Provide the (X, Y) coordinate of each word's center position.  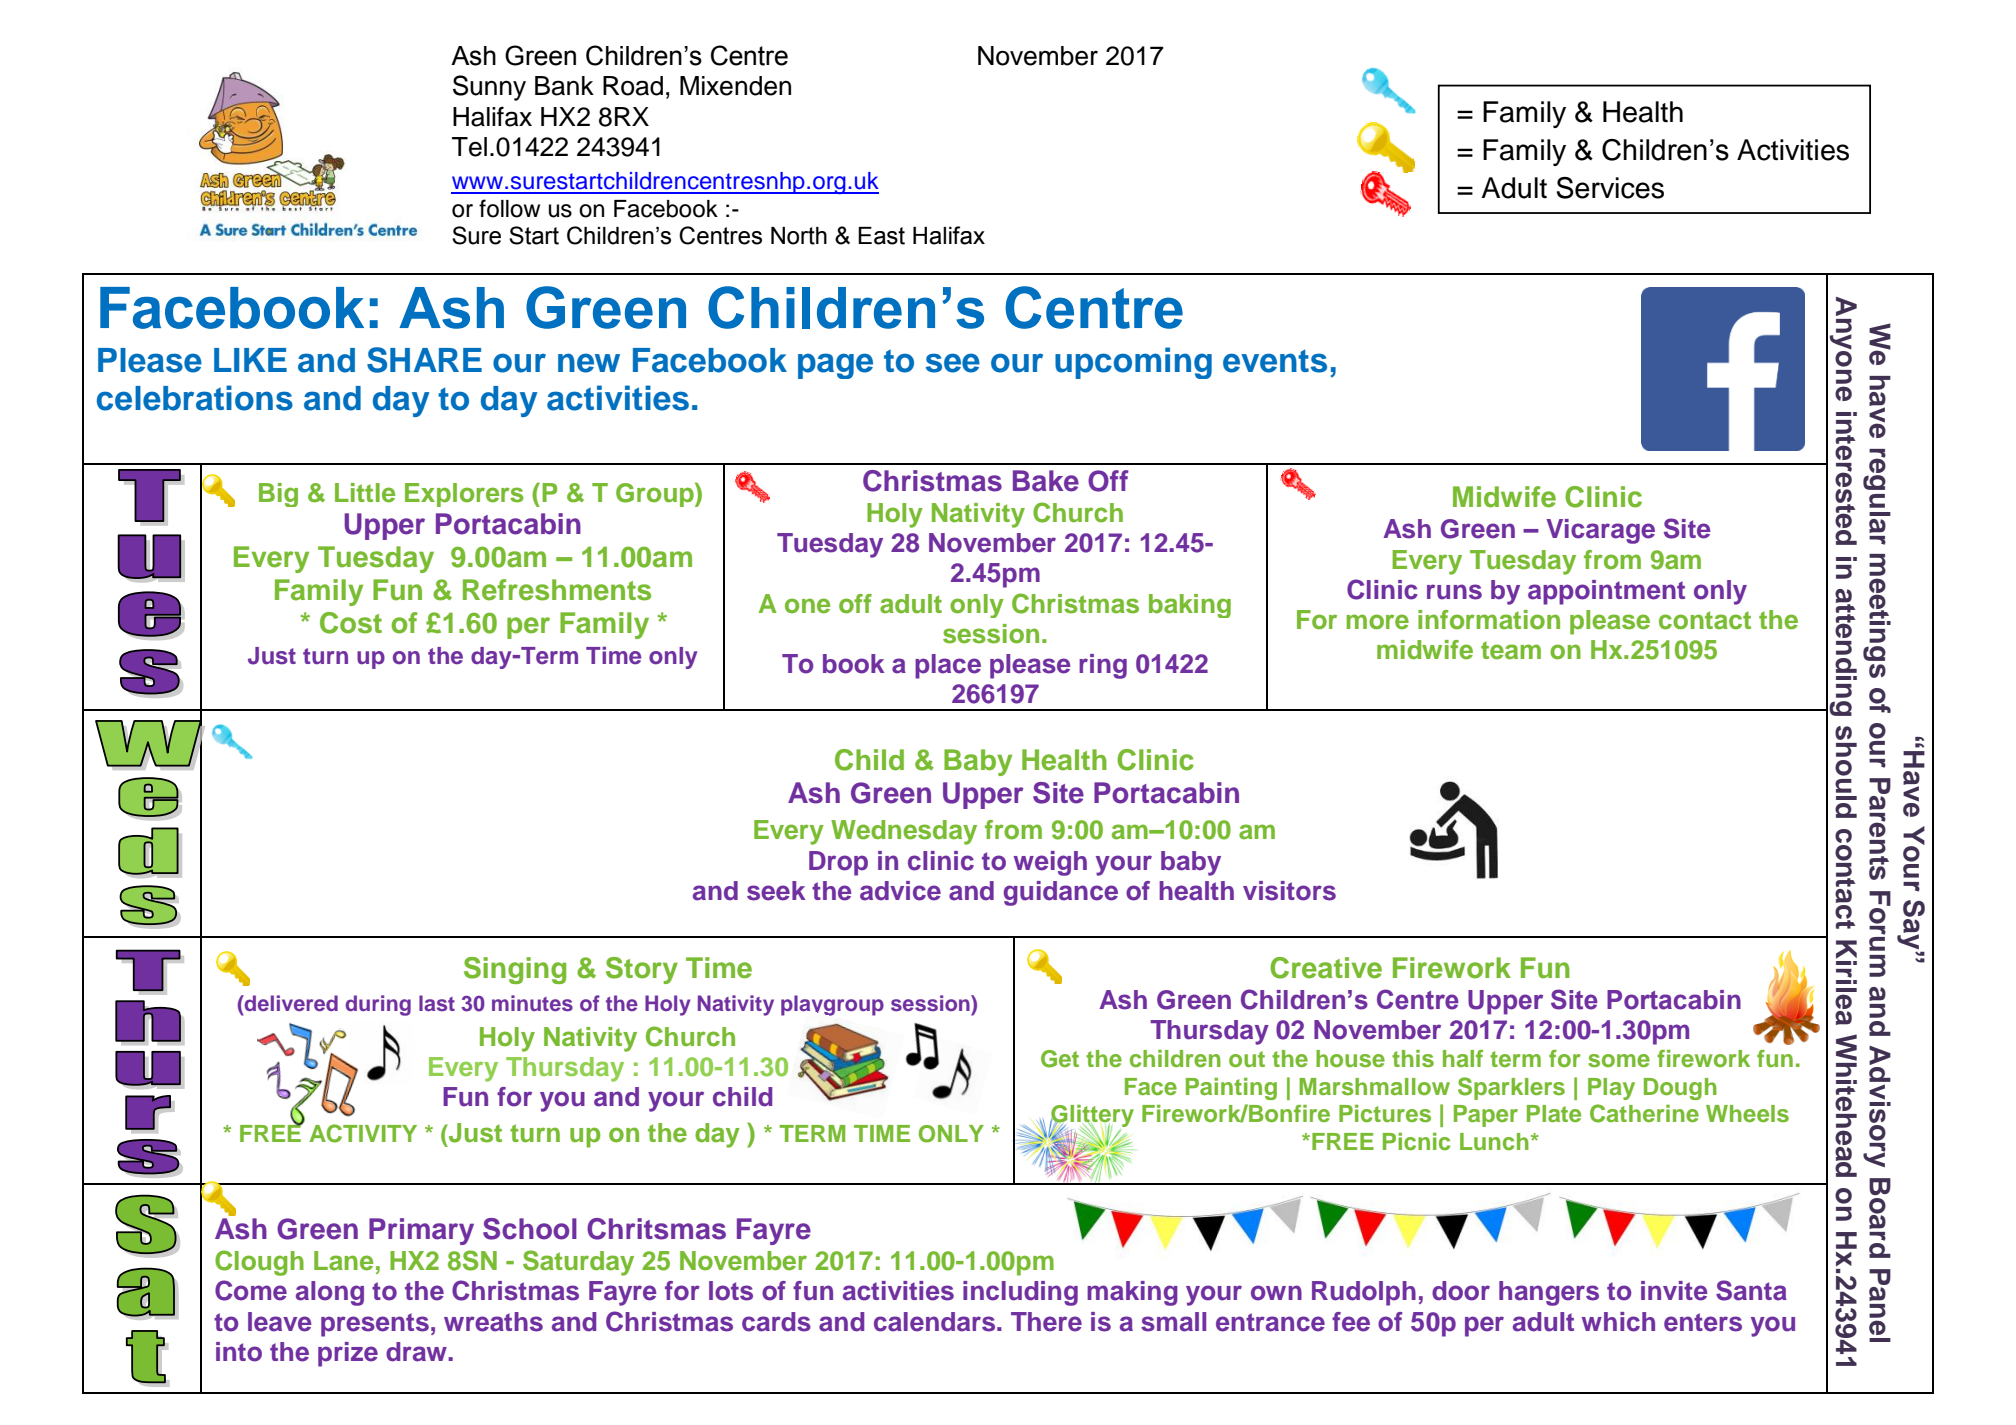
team (1511, 651)
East (881, 236)
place (948, 666)
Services (1610, 188)
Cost (351, 623)
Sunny (489, 88)
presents (375, 1325)
